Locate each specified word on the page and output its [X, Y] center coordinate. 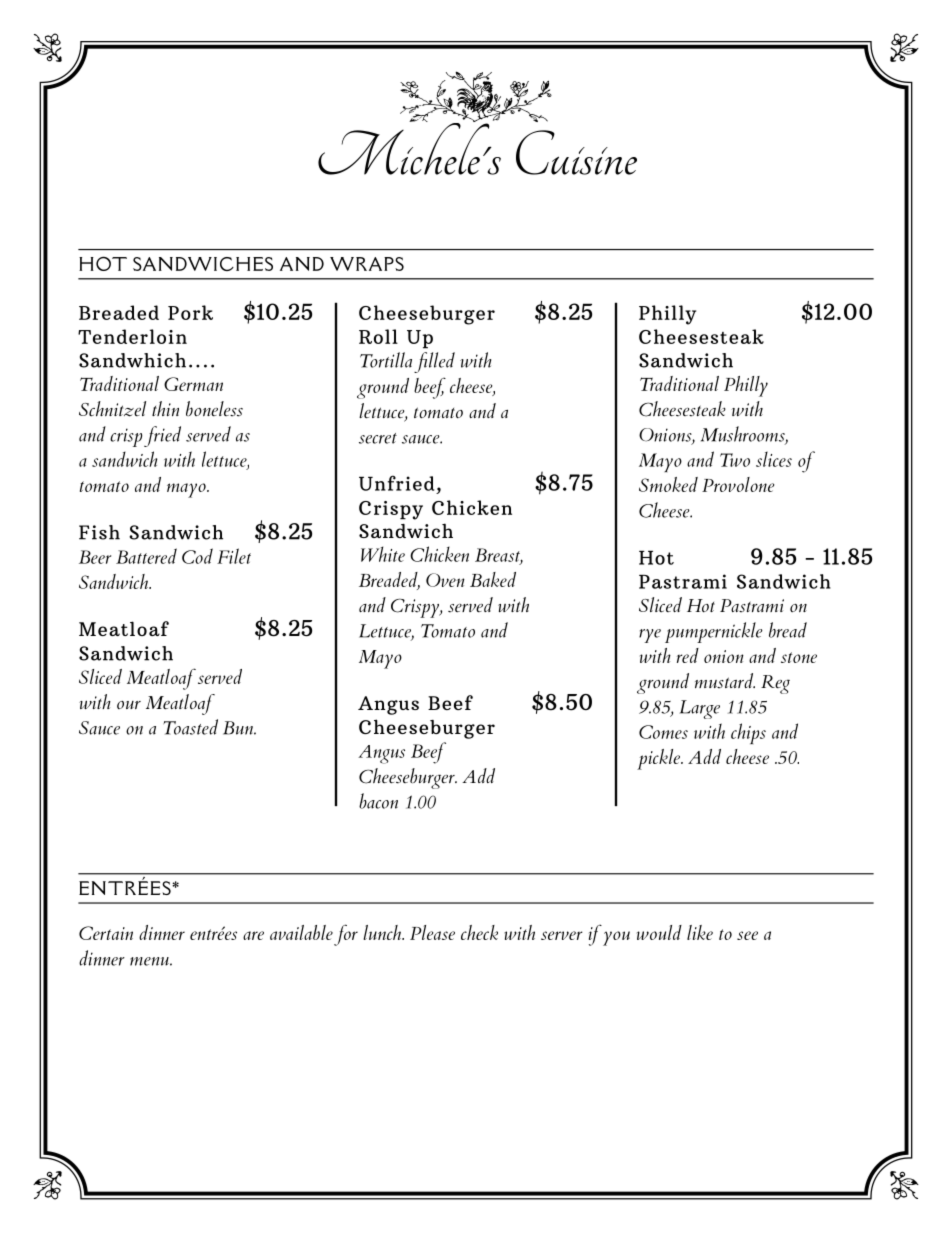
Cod [197, 556]
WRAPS [367, 264]
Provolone [738, 484]
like [700, 932]
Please [432, 932]
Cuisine [576, 152]
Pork [190, 312]
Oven [445, 580]
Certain [106, 933]
